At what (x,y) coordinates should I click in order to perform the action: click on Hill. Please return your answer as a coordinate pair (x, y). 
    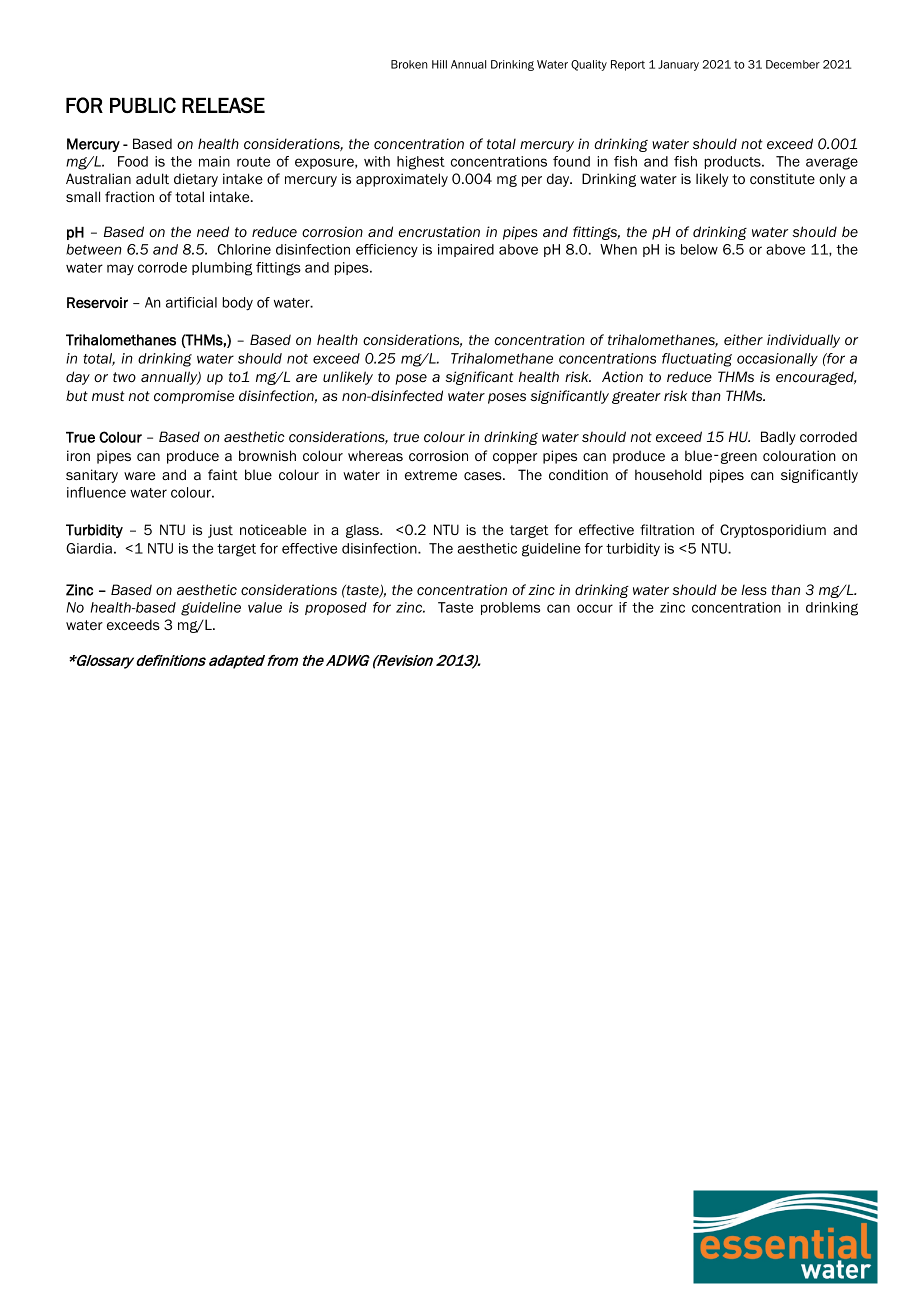
    Looking at the image, I should click on (439, 64).
